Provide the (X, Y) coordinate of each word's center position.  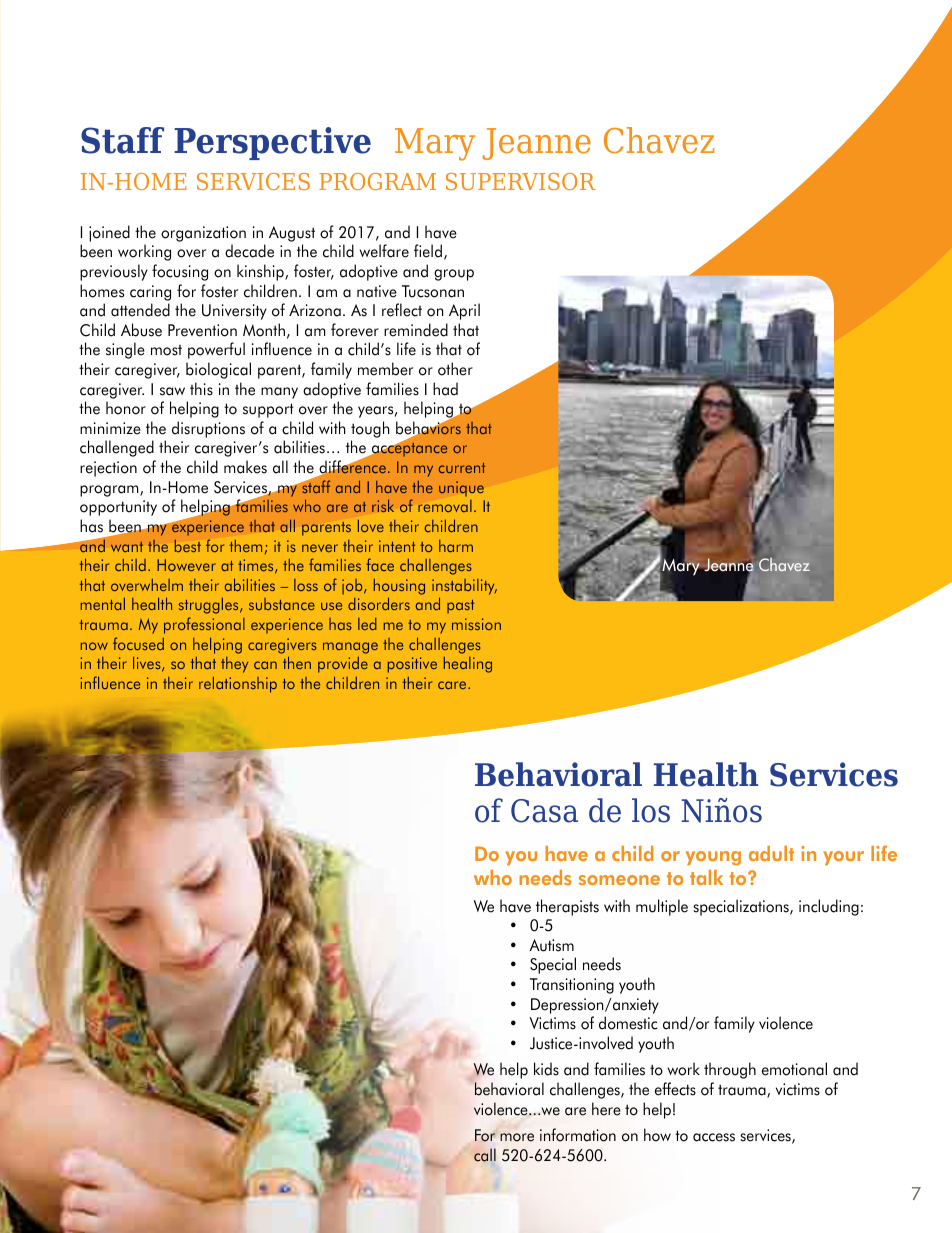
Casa (544, 811)
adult (771, 853)
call (485, 1155)
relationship (238, 684)
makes (245, 467)
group (454, 275)
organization (203, 234)
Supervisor (521, 181)
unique (461, 488)
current (462, 468)
